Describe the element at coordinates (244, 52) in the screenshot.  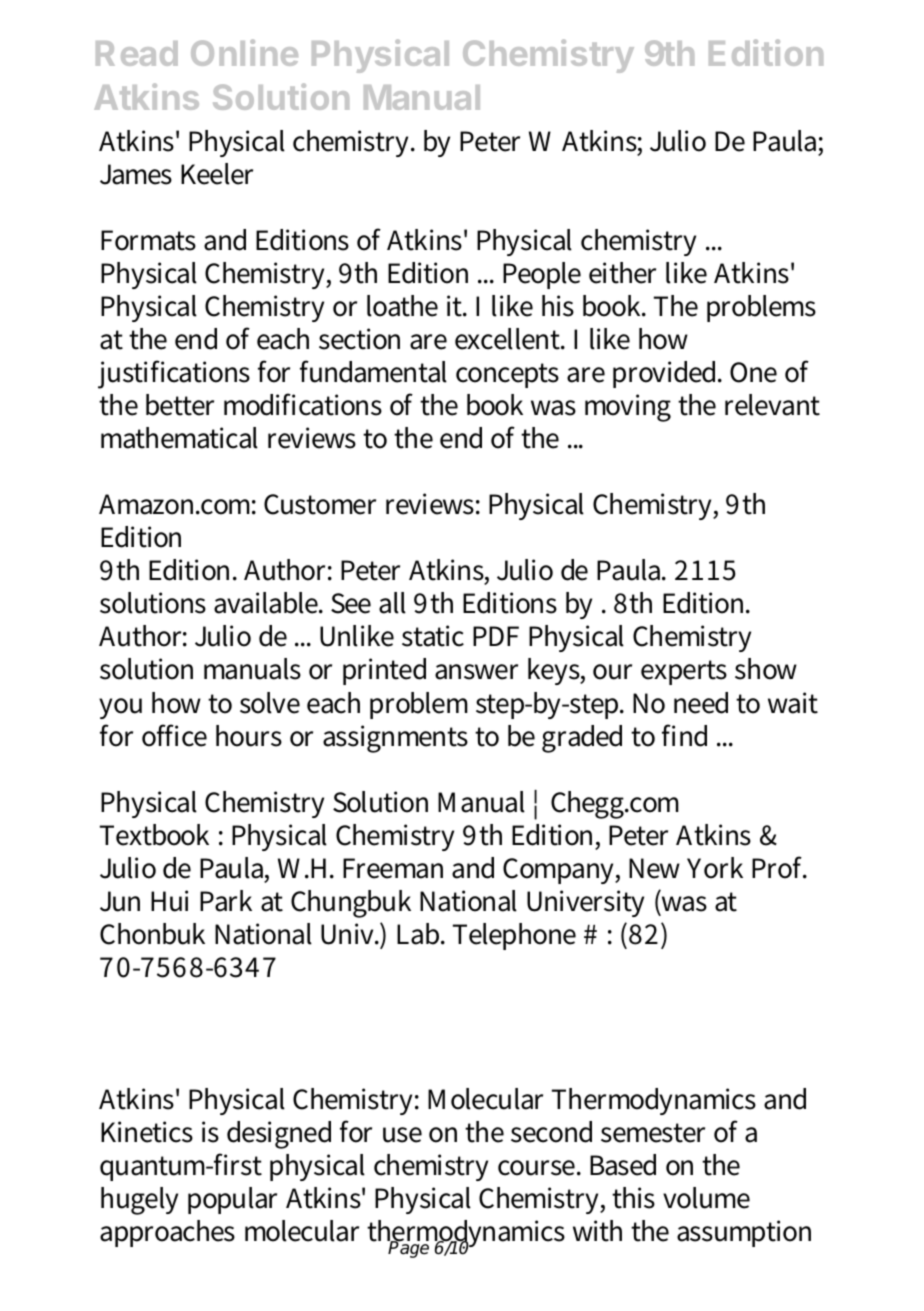
I see `Online` at that location.
